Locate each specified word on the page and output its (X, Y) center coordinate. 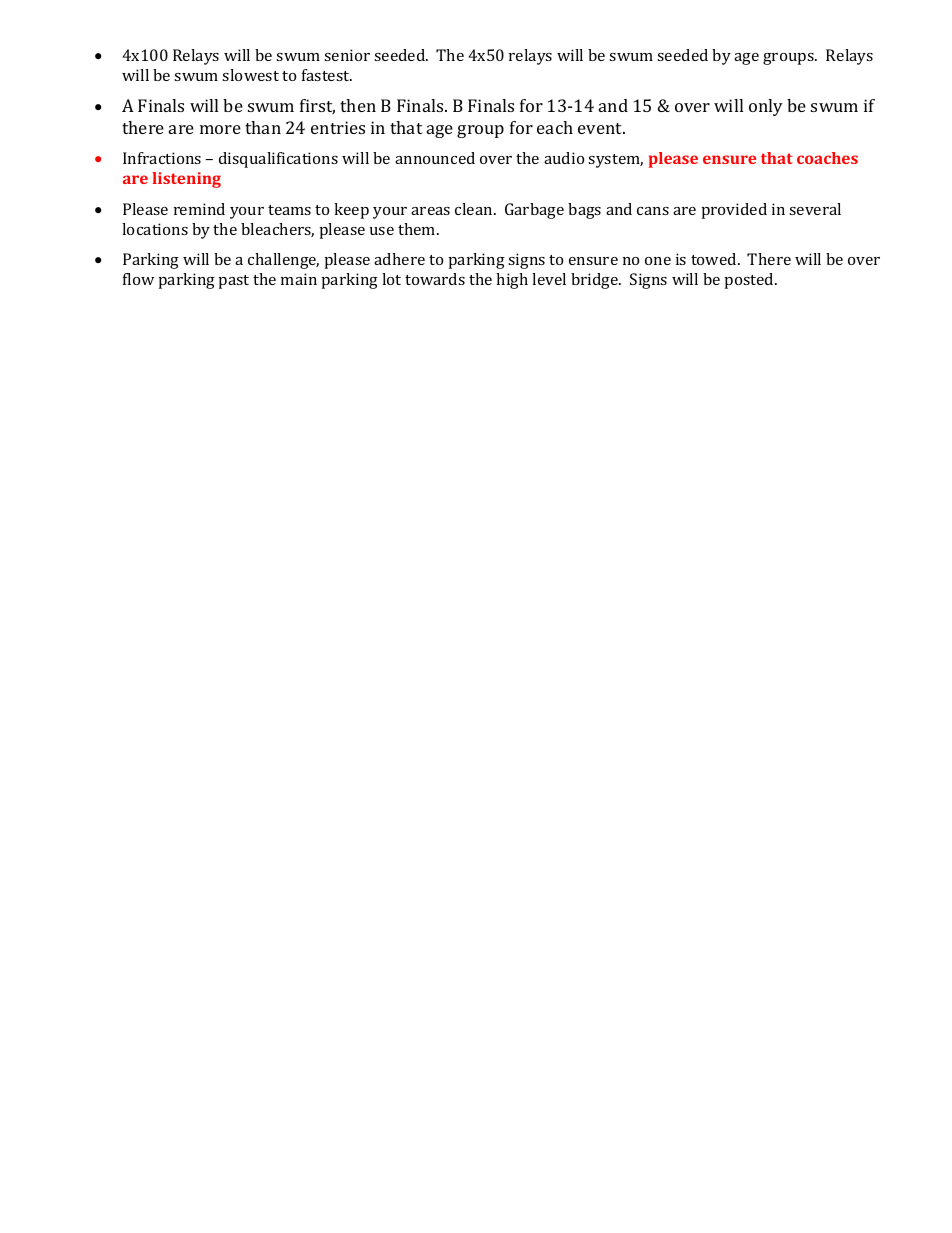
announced (435, 158)
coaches (827, 158)
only (766, 107)
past (234, 282)
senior (347, 55)
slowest (250, 75)
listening (186, 180)
